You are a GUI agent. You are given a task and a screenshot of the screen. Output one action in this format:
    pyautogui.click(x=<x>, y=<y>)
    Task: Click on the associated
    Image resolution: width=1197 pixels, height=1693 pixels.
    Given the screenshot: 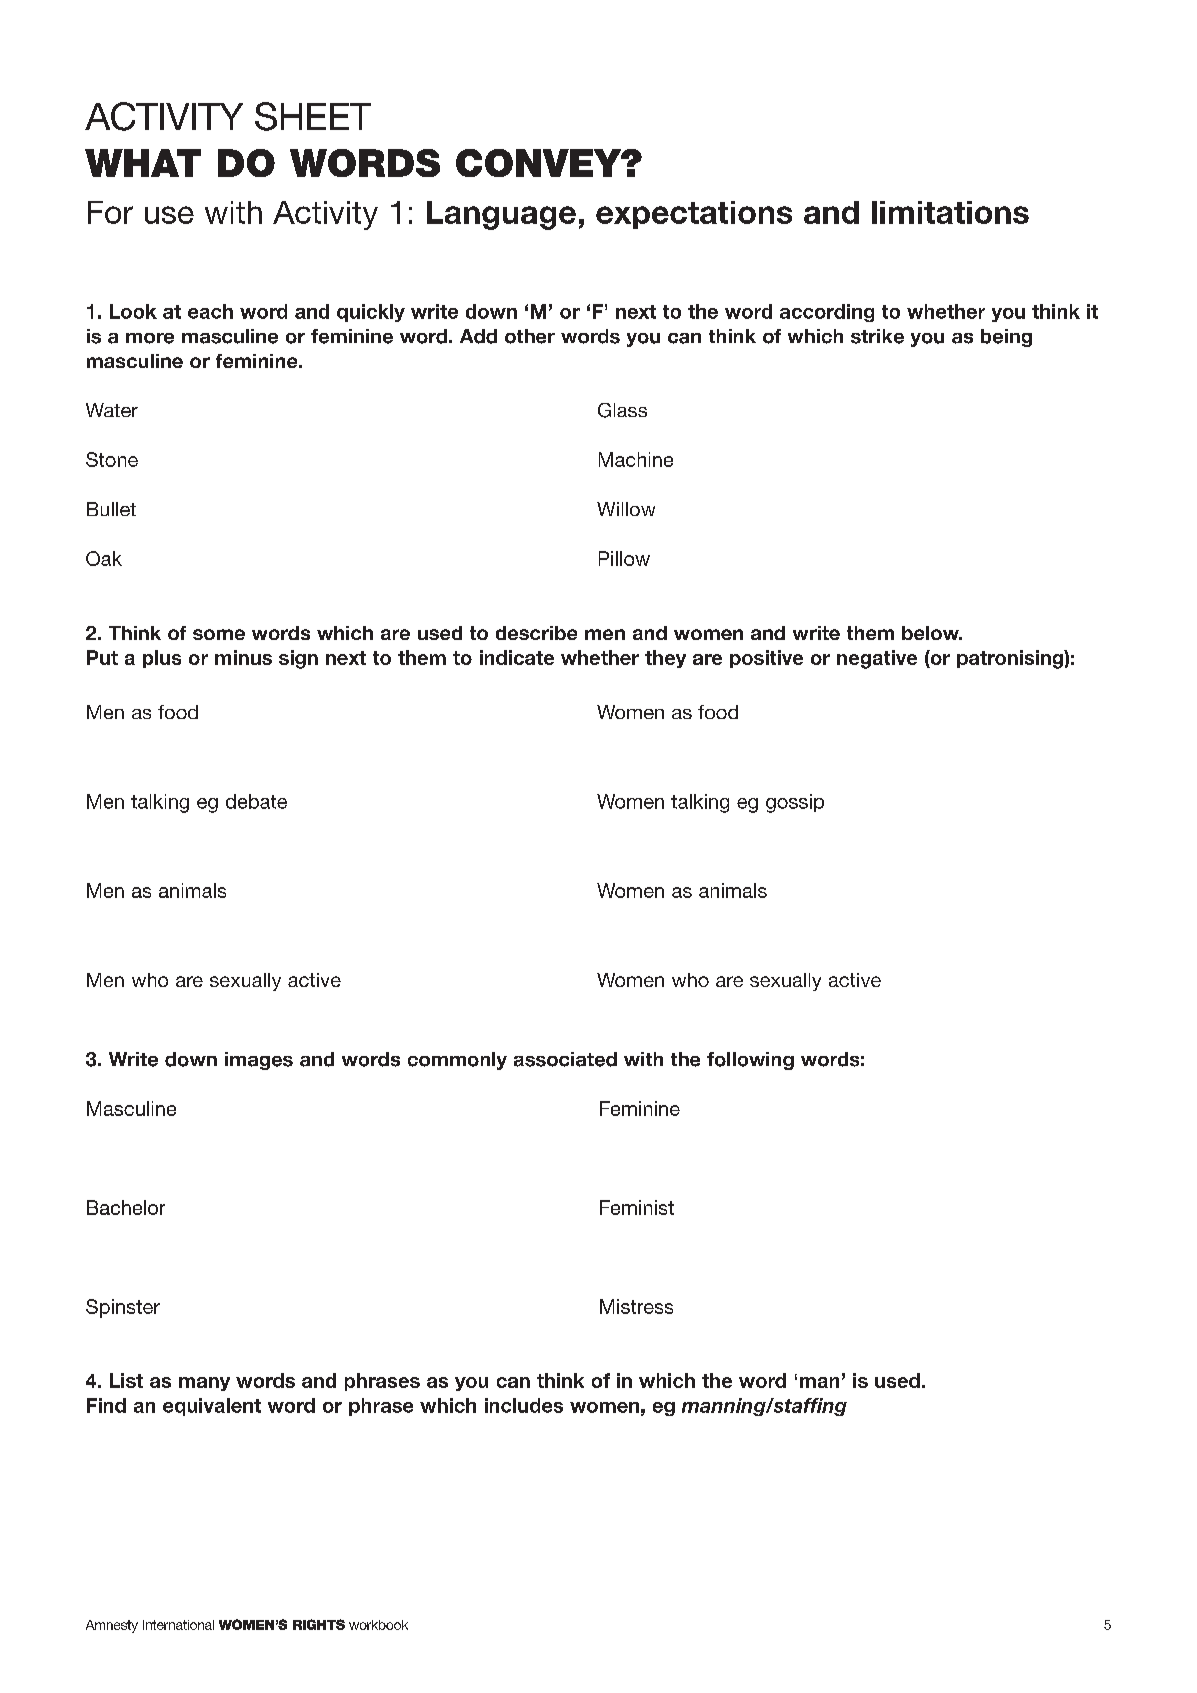 What is the action you would take?
    pyautogui.click(x=565, y=1059)
